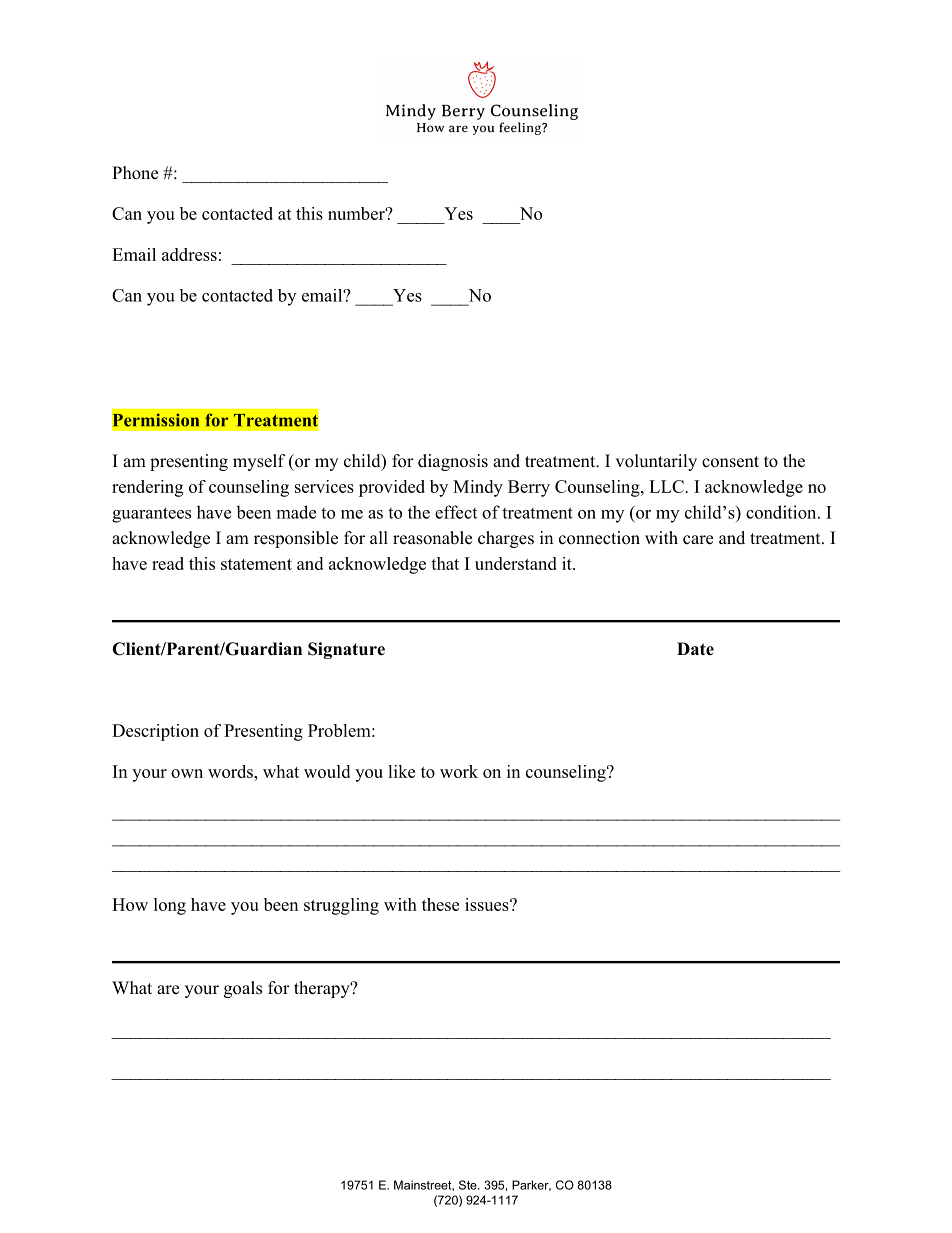 This screenshot has width=952, height=1233. I want to click on these, so click(440, 904).
